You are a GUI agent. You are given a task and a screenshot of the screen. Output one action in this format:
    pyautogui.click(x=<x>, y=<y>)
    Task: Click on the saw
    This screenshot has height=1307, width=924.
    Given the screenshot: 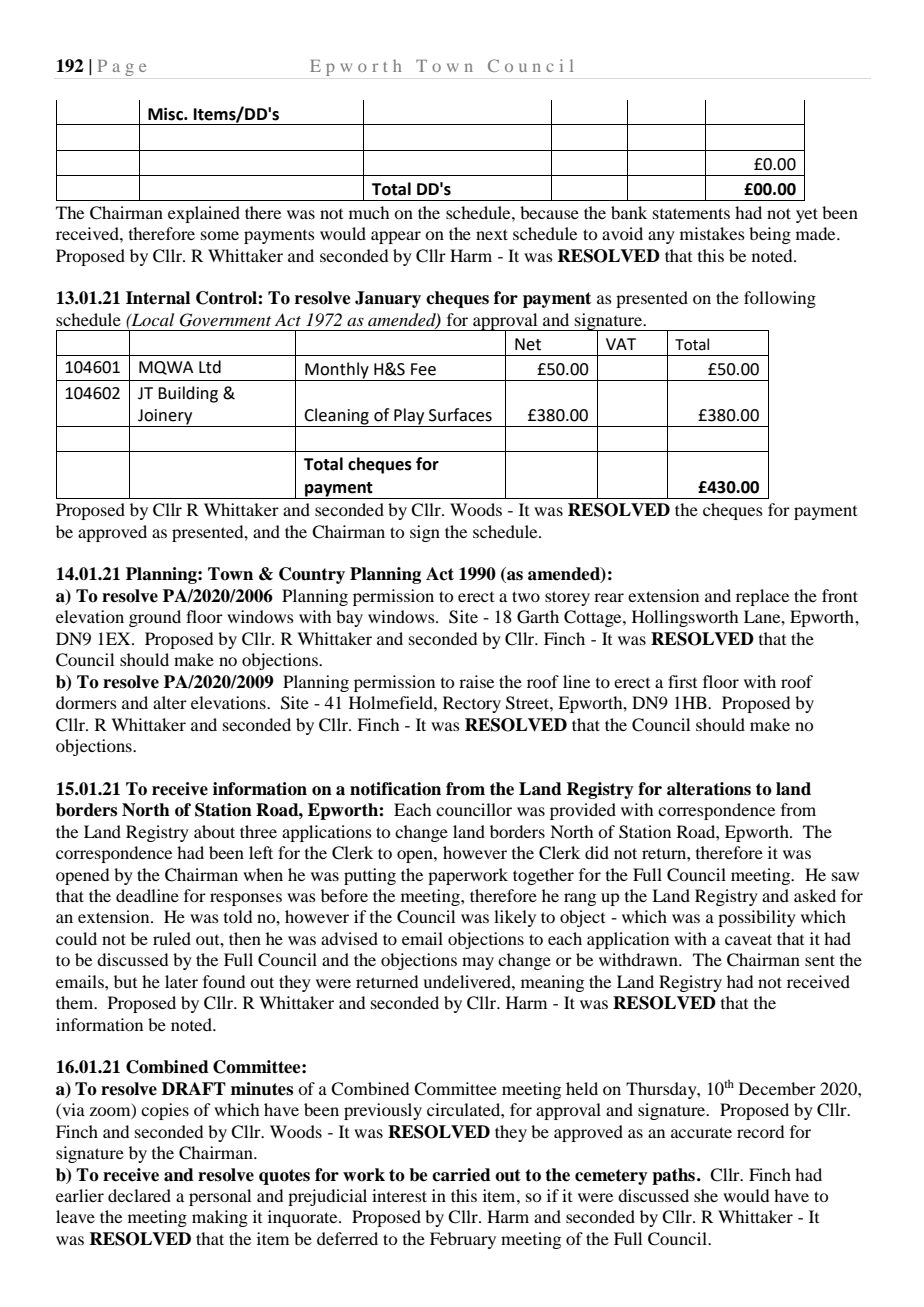 What is the action you would take?
    pyautogui.click(x=845, y=876)
